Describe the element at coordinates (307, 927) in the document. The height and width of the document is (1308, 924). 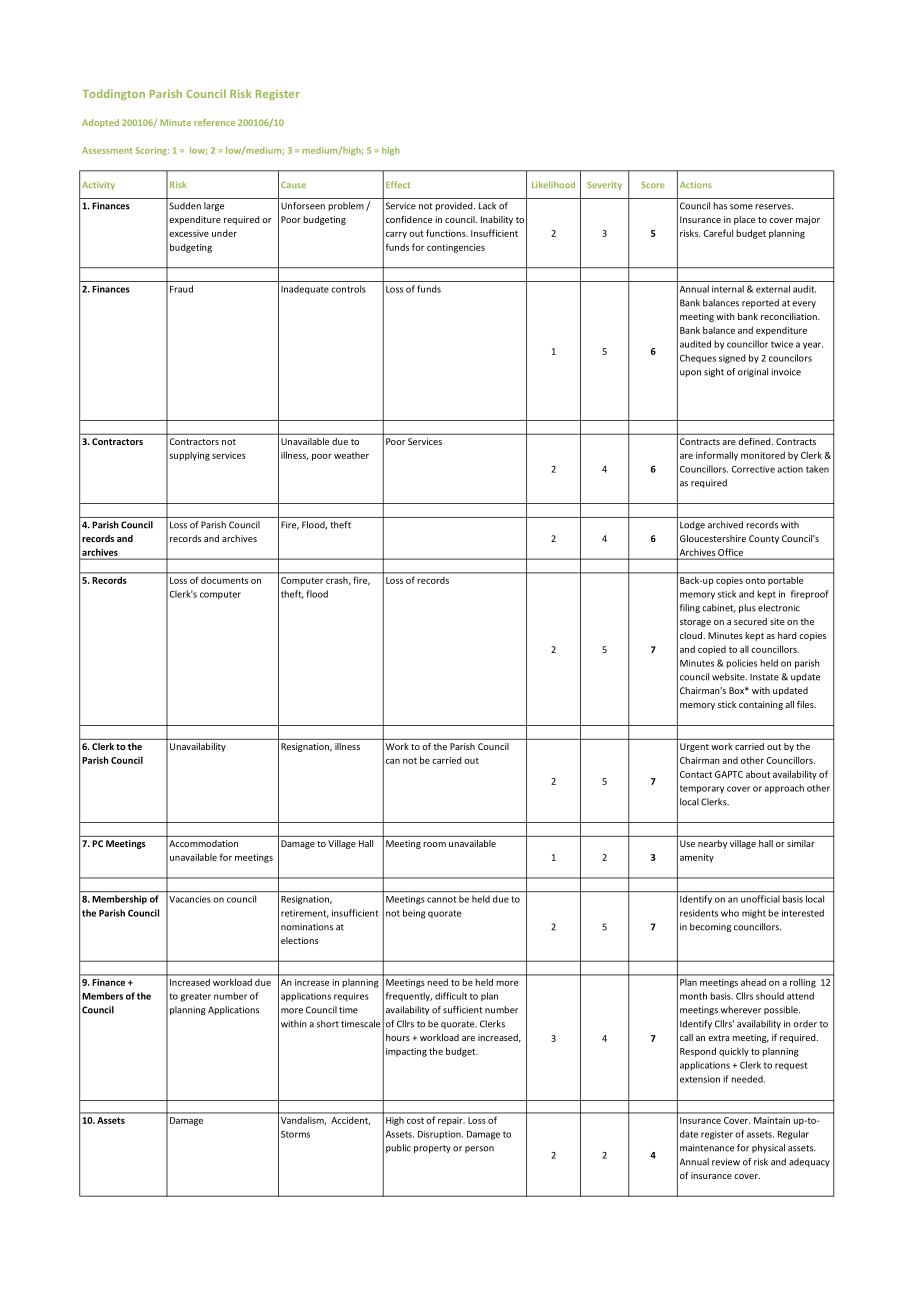
I see `nominations` at that location.
